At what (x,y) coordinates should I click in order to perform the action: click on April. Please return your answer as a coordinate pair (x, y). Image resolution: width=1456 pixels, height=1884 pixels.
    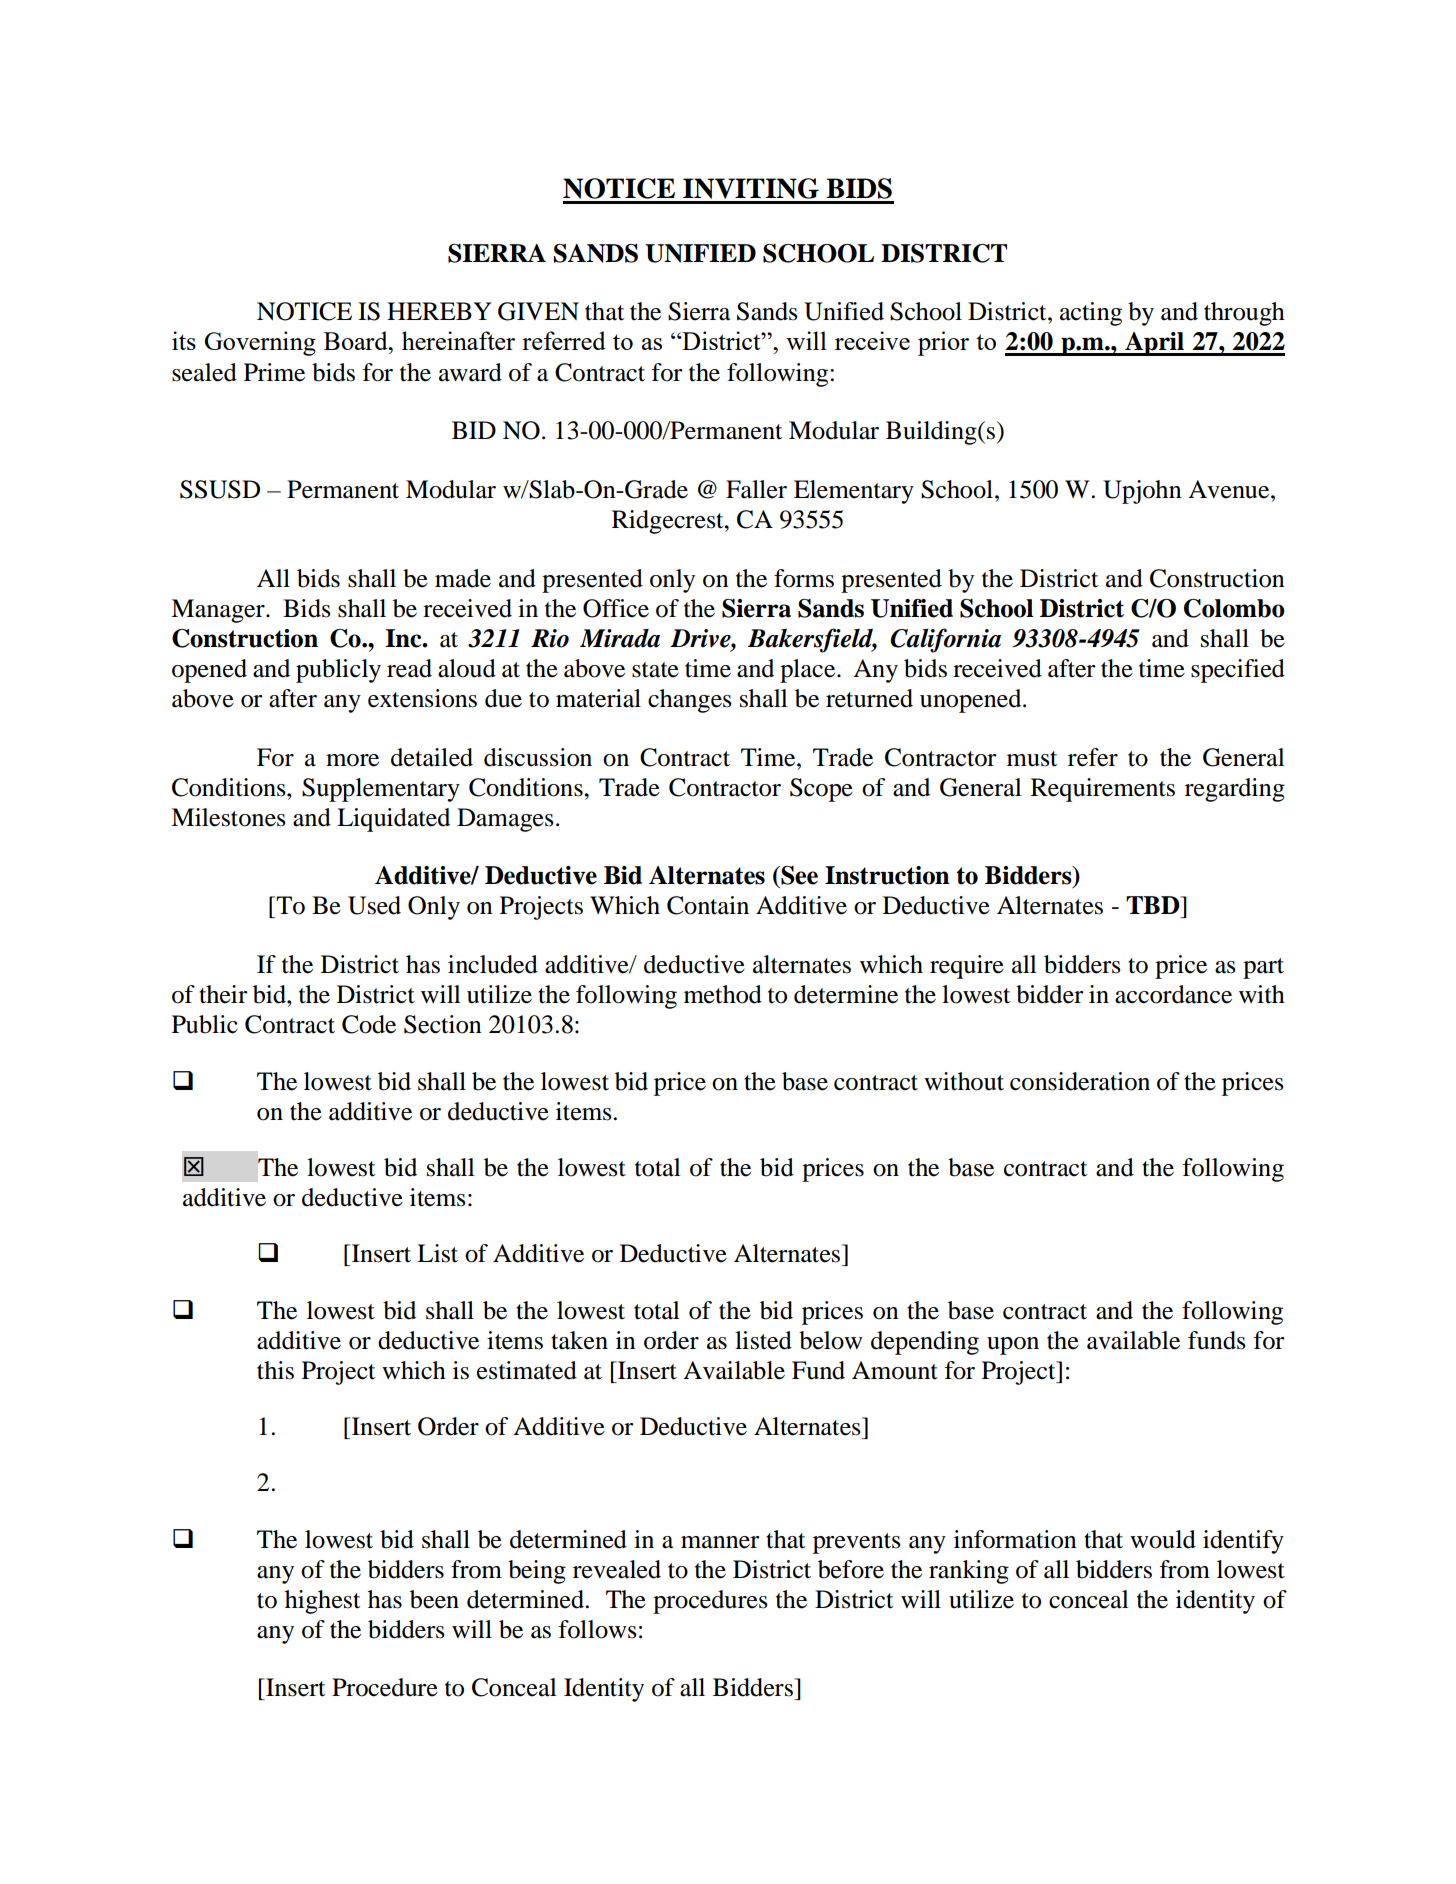
    Looking at the image, I should click on (1154, 344).
